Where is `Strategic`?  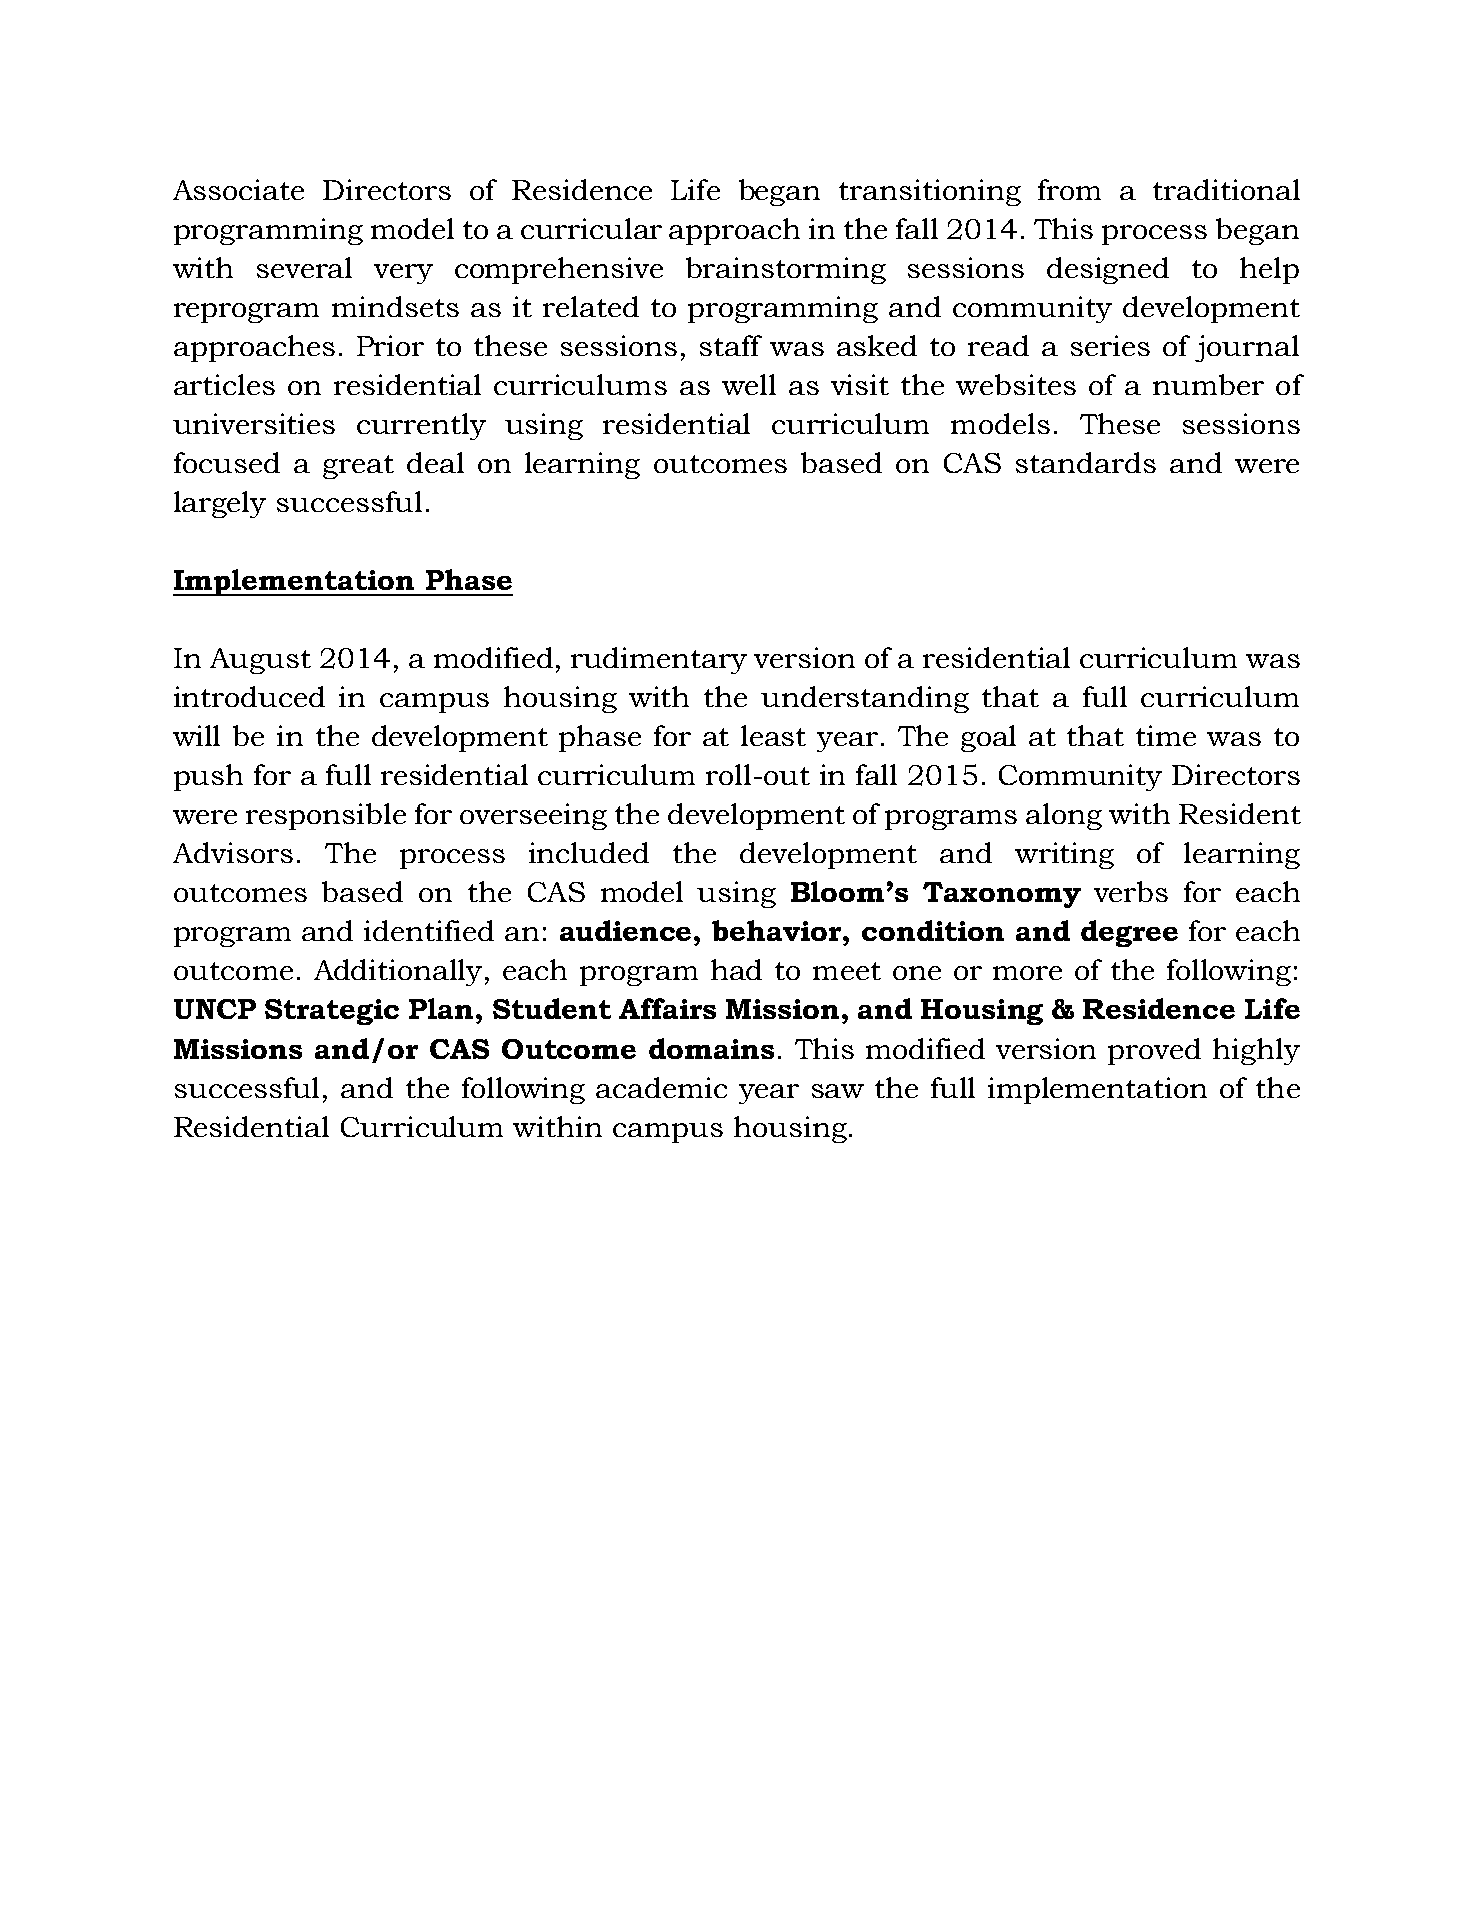
Strategic is located at coordinates (332, 1012).
